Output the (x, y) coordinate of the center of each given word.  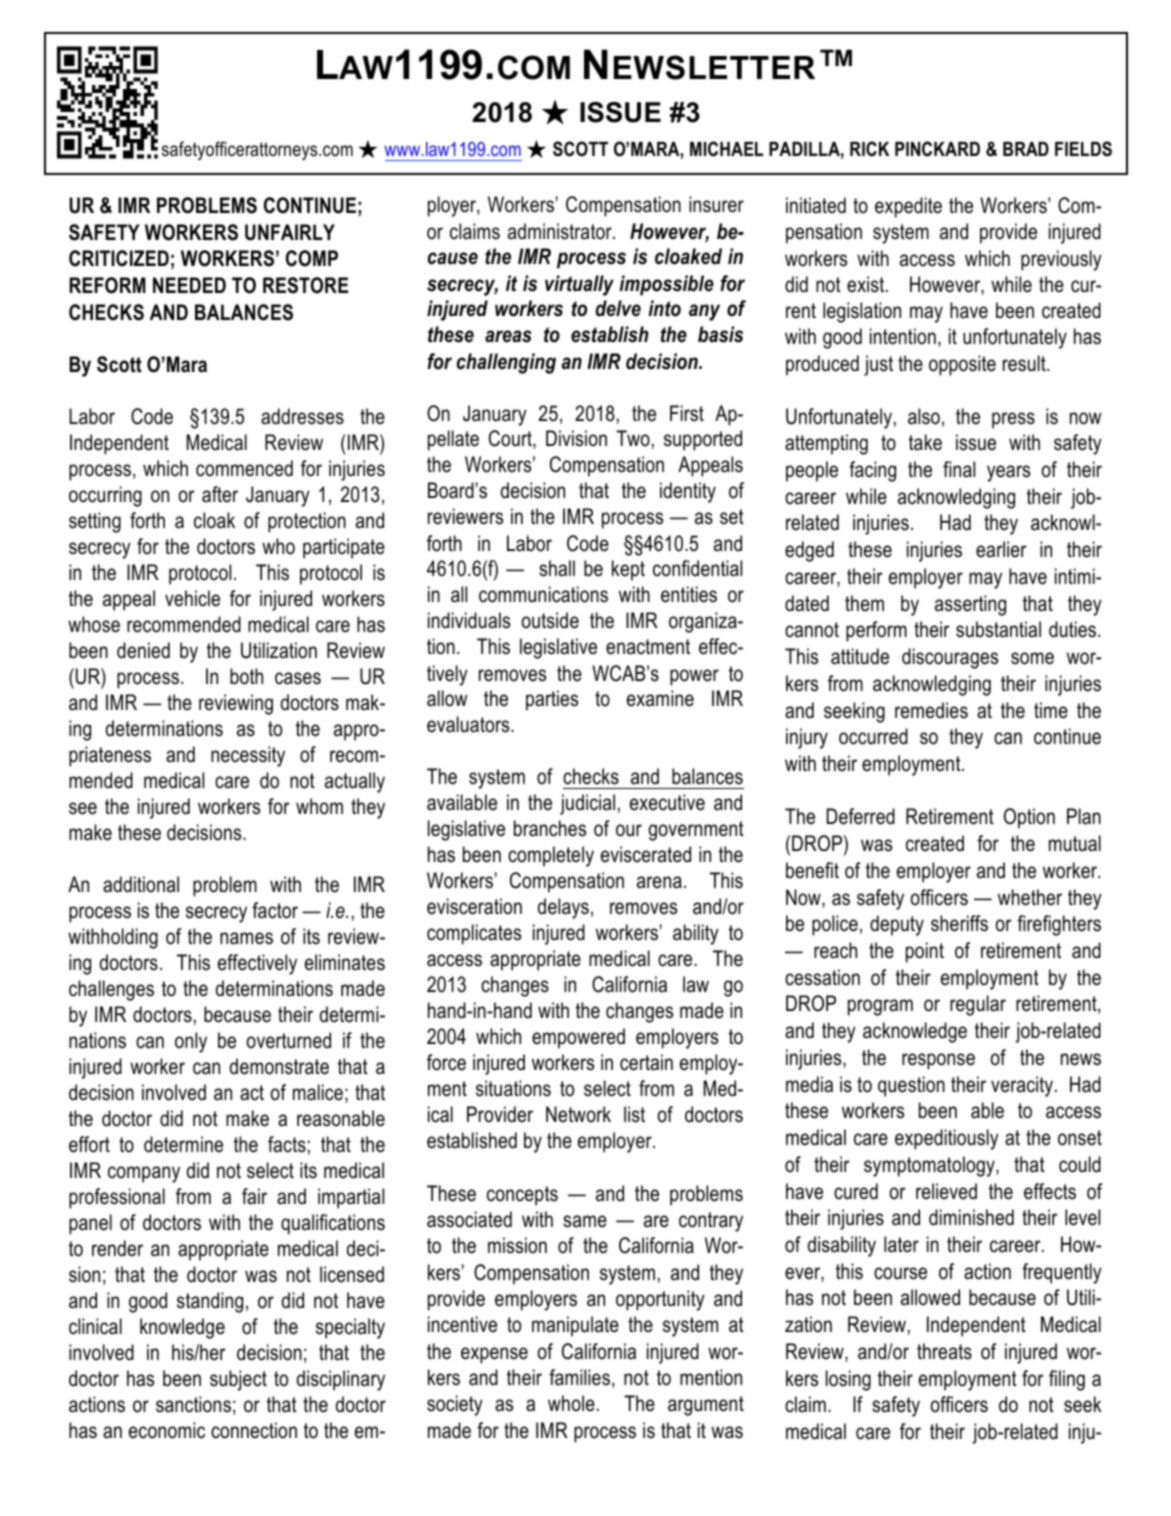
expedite (908, 207)
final (959, 469)
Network (578, 1114)
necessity (248, 756)
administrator (561, 231)
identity (688, 492)
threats (944, 1351)
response (938, 1061)
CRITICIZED (119, 258)
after (220, 494)
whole (571, 1403)
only (191, 1042)
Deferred (861, 816)
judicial (587, 804)
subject (238, 1380)
